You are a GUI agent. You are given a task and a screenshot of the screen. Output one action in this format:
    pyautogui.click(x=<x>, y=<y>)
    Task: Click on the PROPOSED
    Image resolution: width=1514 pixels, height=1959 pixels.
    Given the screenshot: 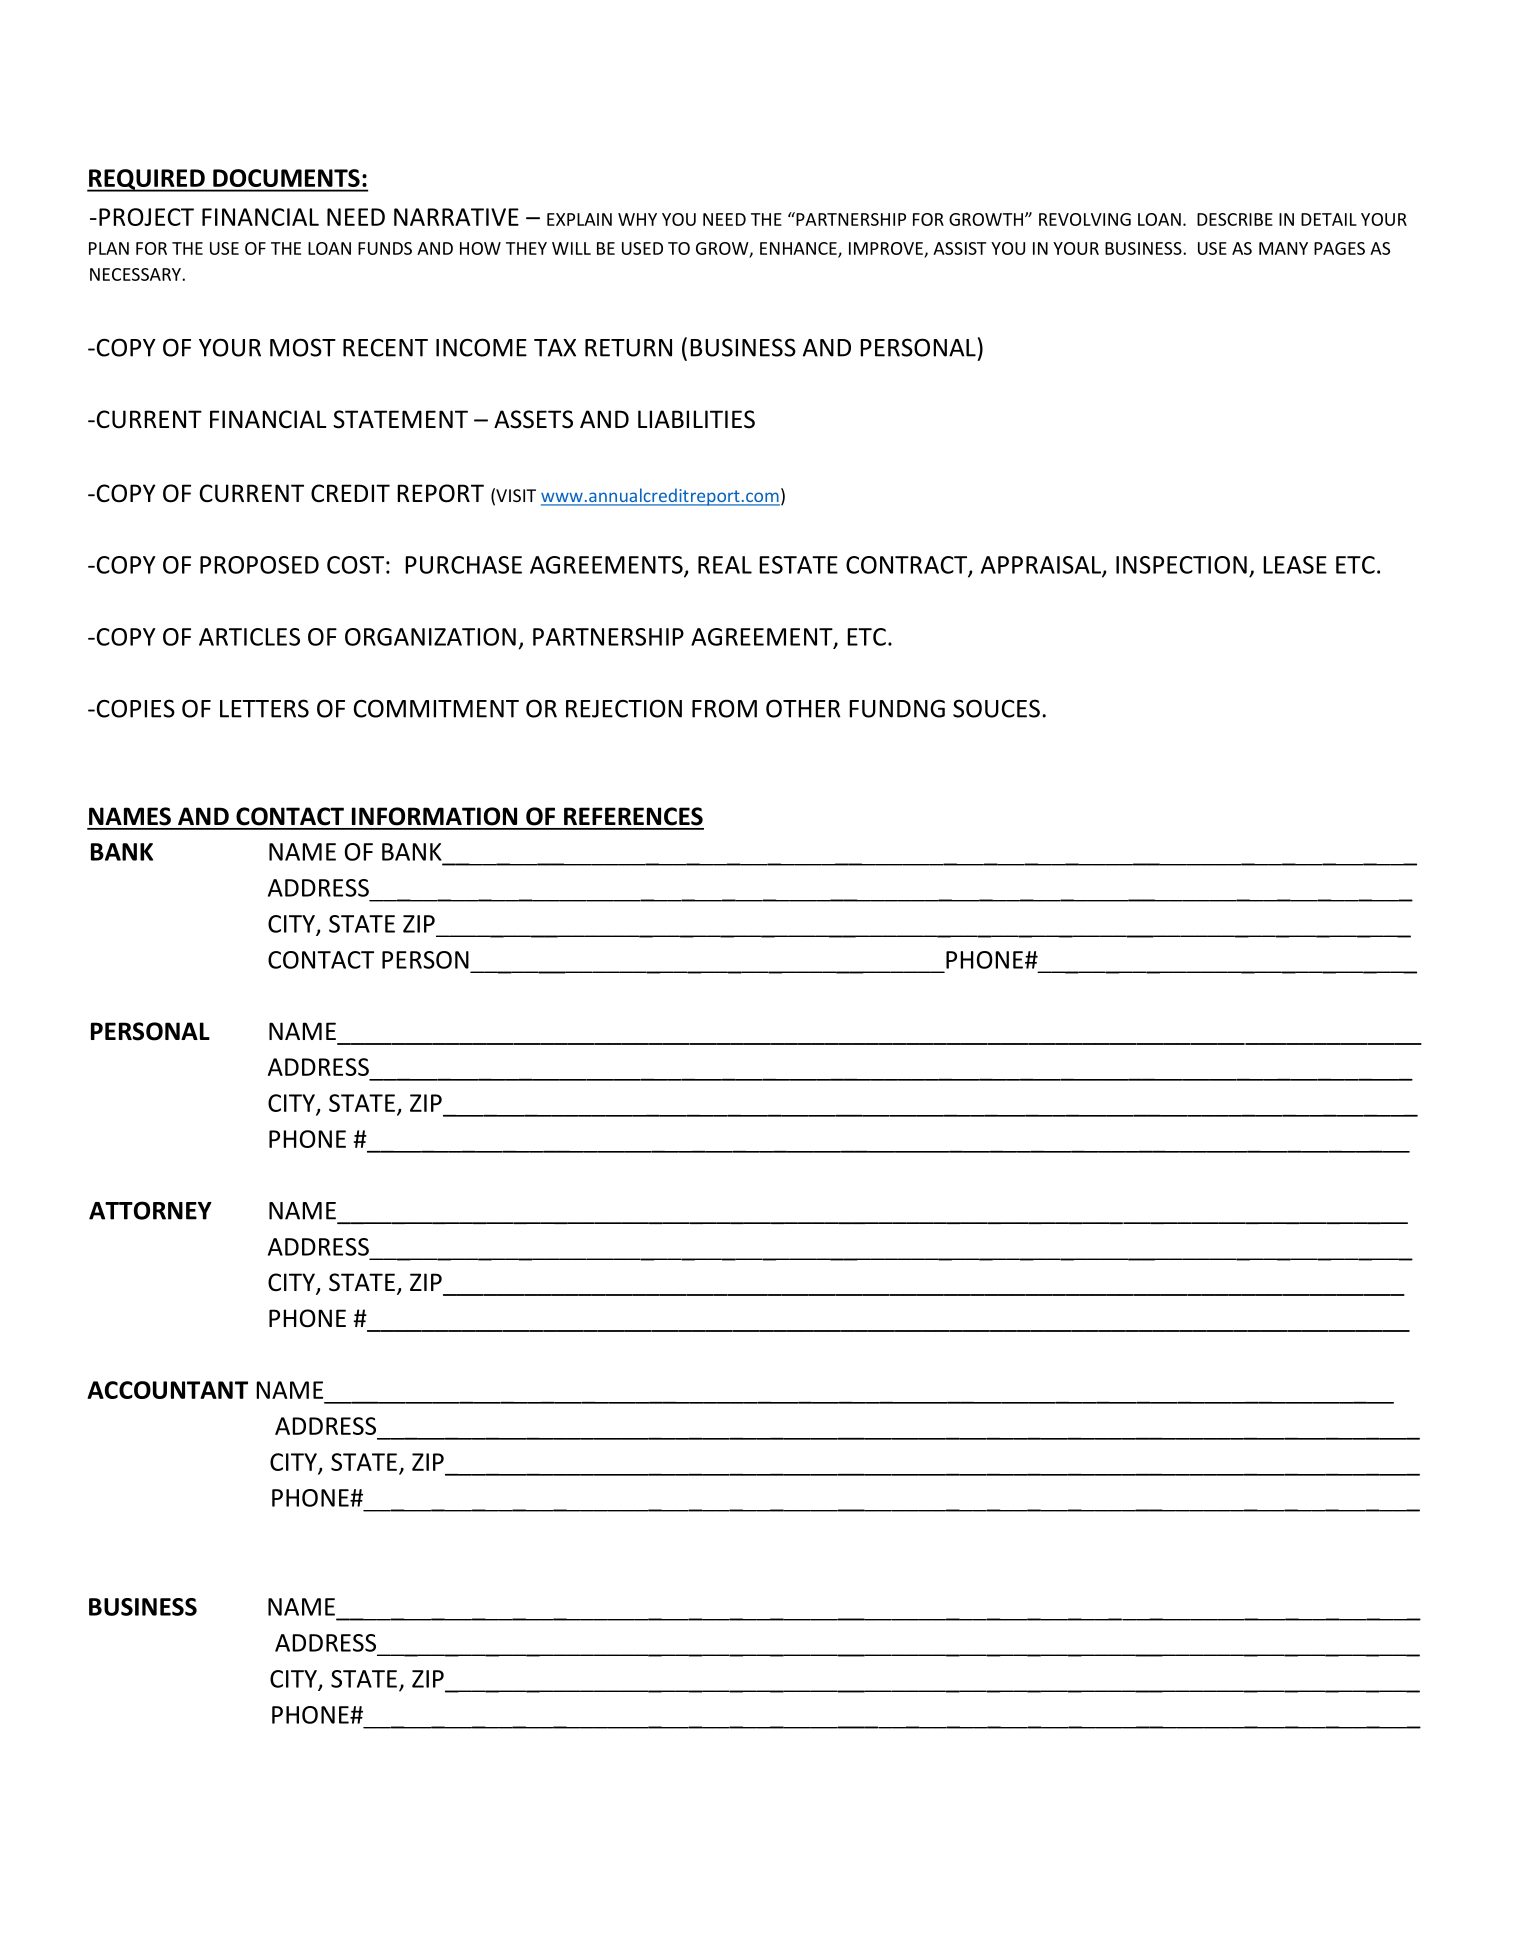 What is the action you would take?
    pyautogui.click(x=259, y=565)
